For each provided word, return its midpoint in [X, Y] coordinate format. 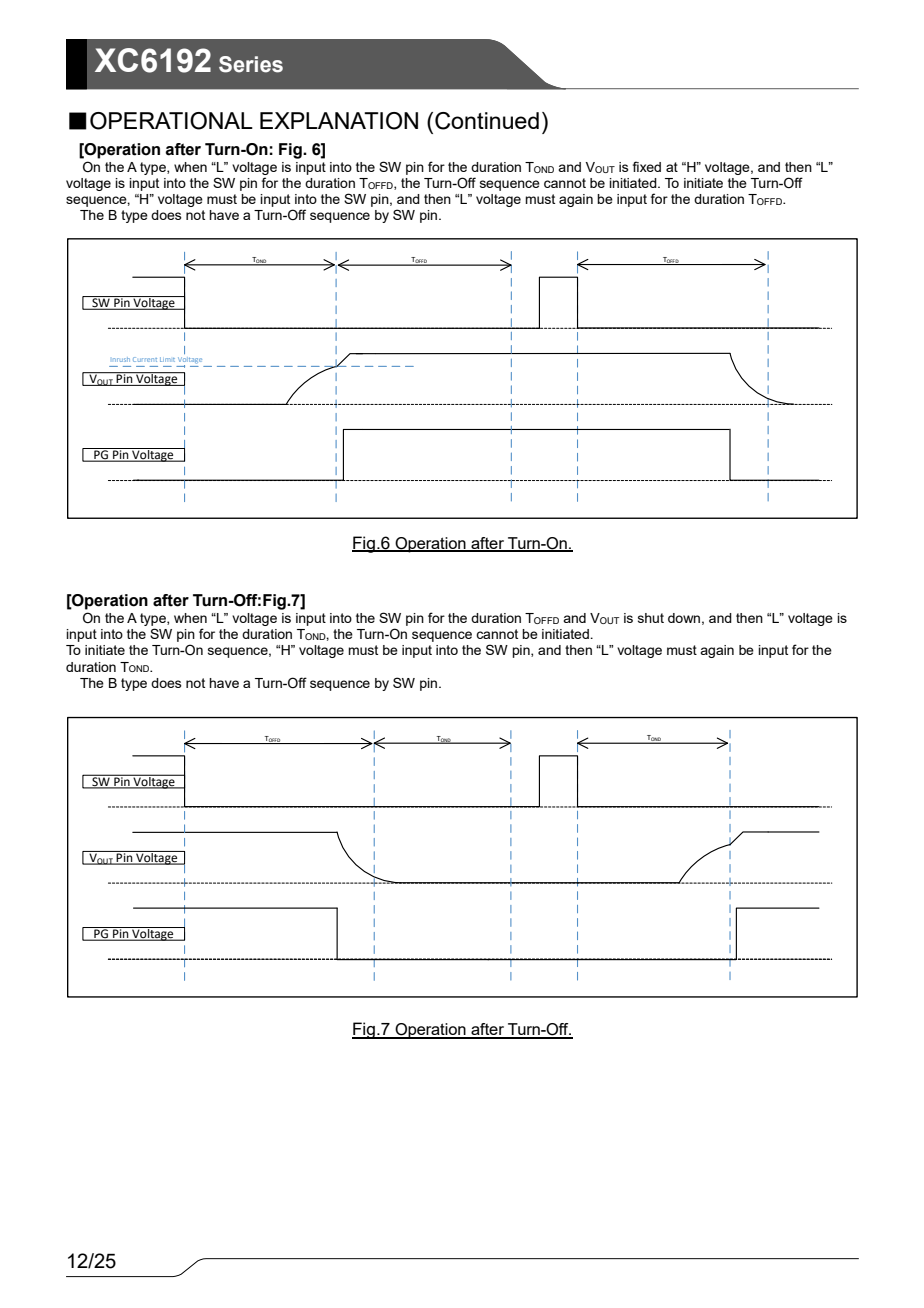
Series [251, 64]
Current [145, 359]
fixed [647, 166]
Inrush [121, 359]
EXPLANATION [339, 121]
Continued [487, 121]
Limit [167, 359]
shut [651, 618]
